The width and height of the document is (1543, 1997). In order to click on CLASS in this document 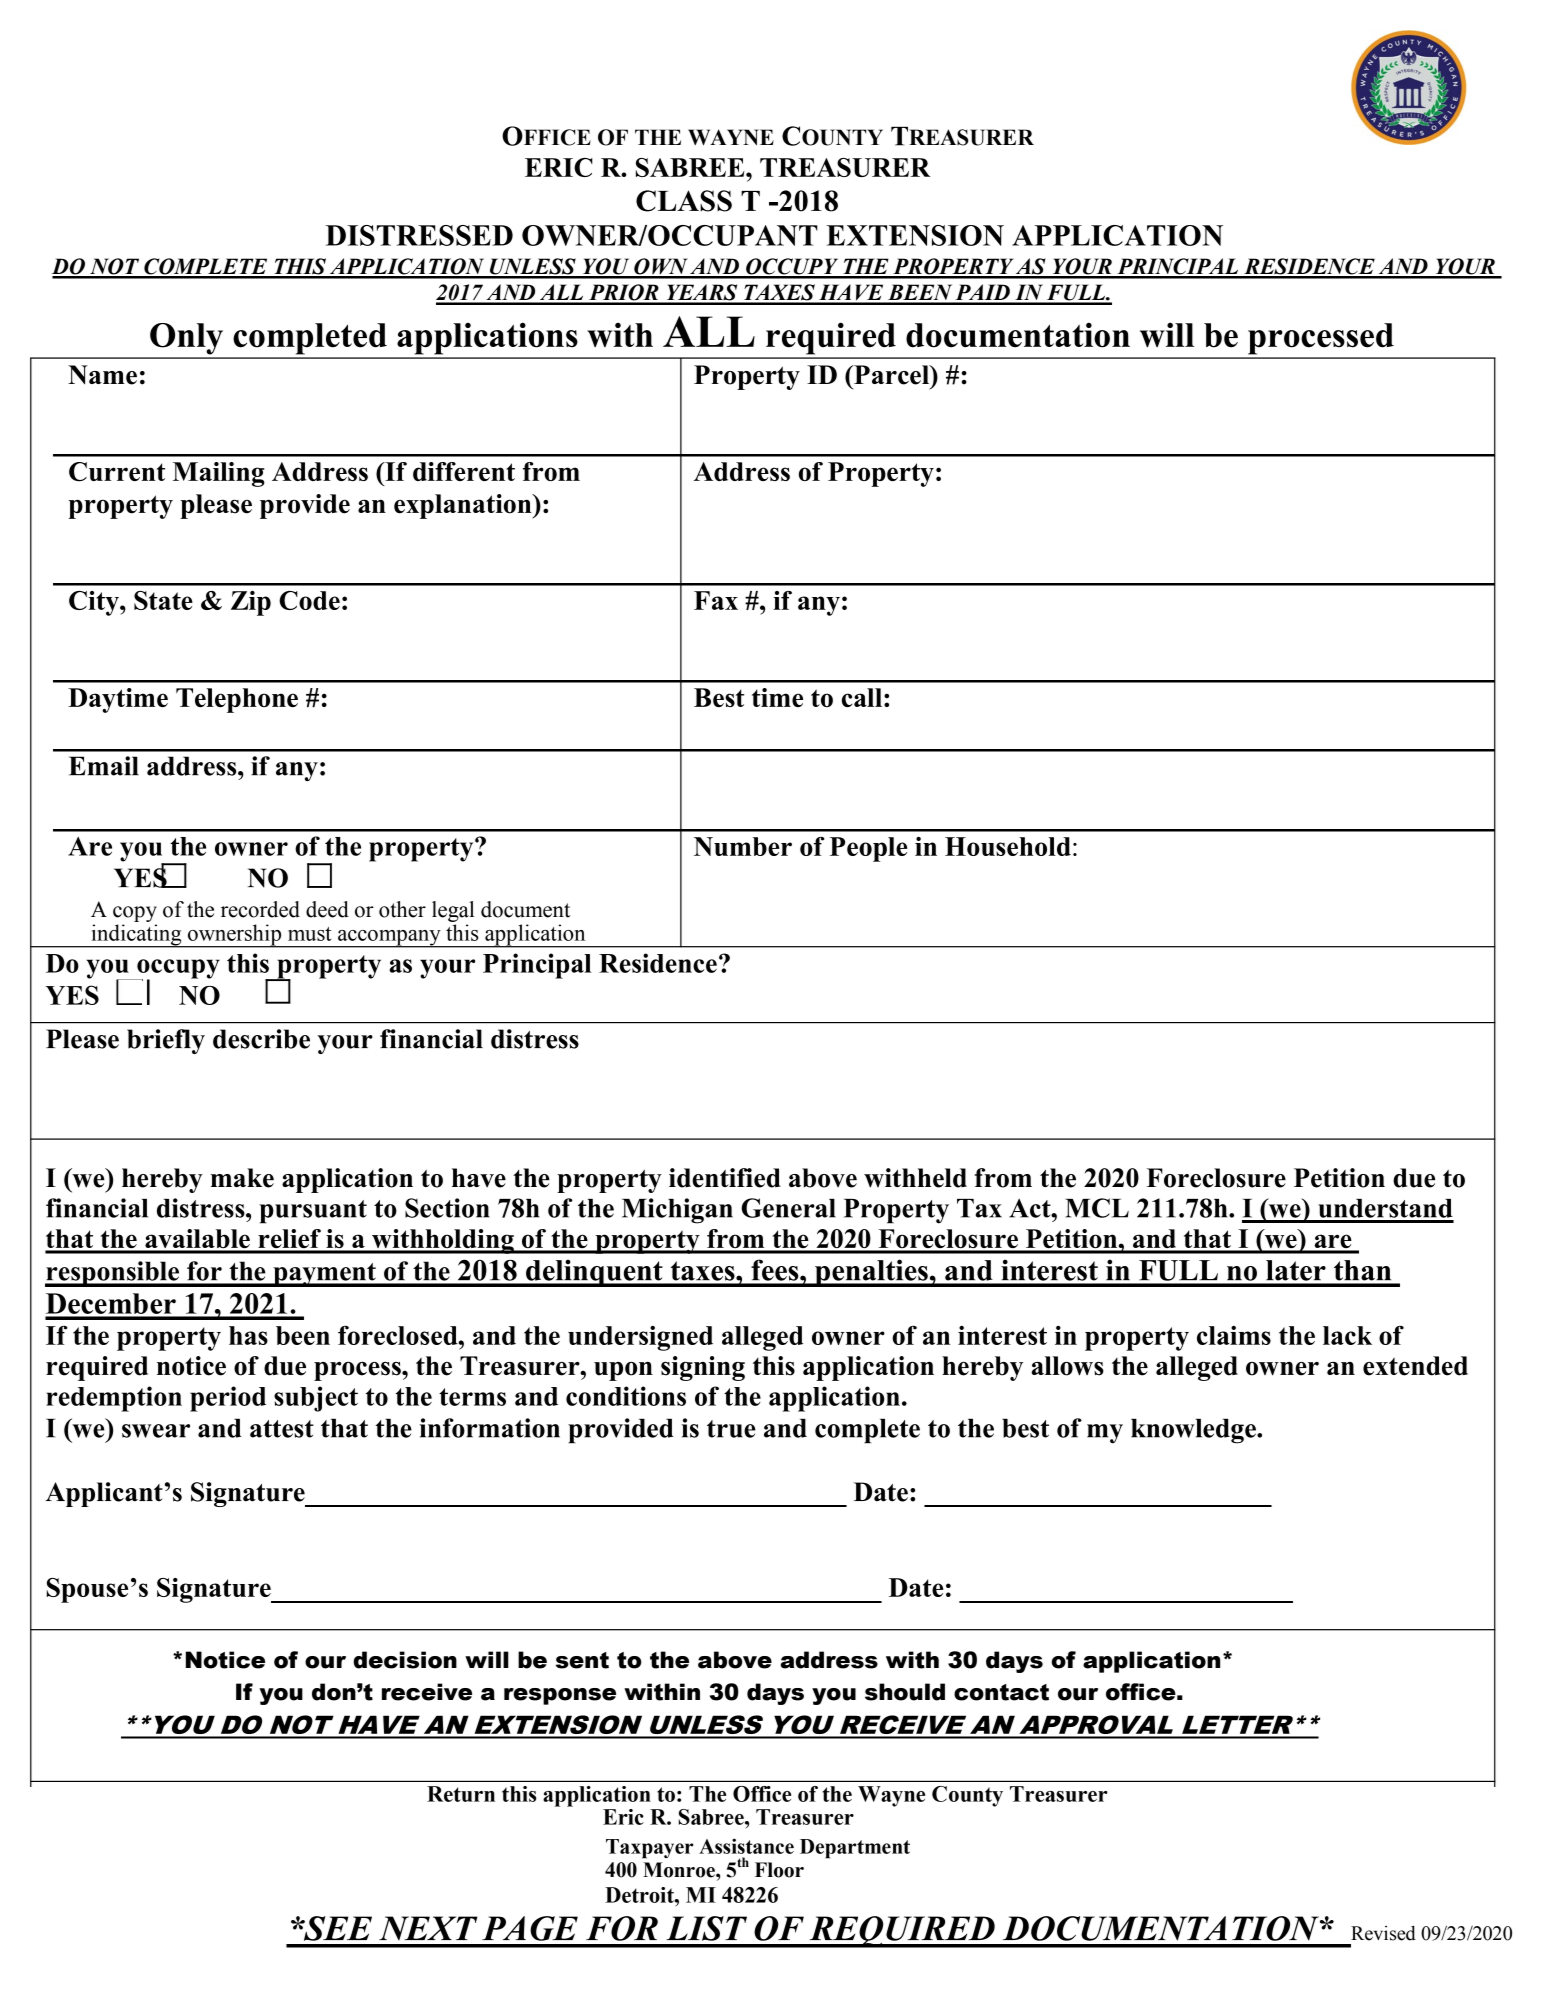, I will do `click(684, 201)`.
